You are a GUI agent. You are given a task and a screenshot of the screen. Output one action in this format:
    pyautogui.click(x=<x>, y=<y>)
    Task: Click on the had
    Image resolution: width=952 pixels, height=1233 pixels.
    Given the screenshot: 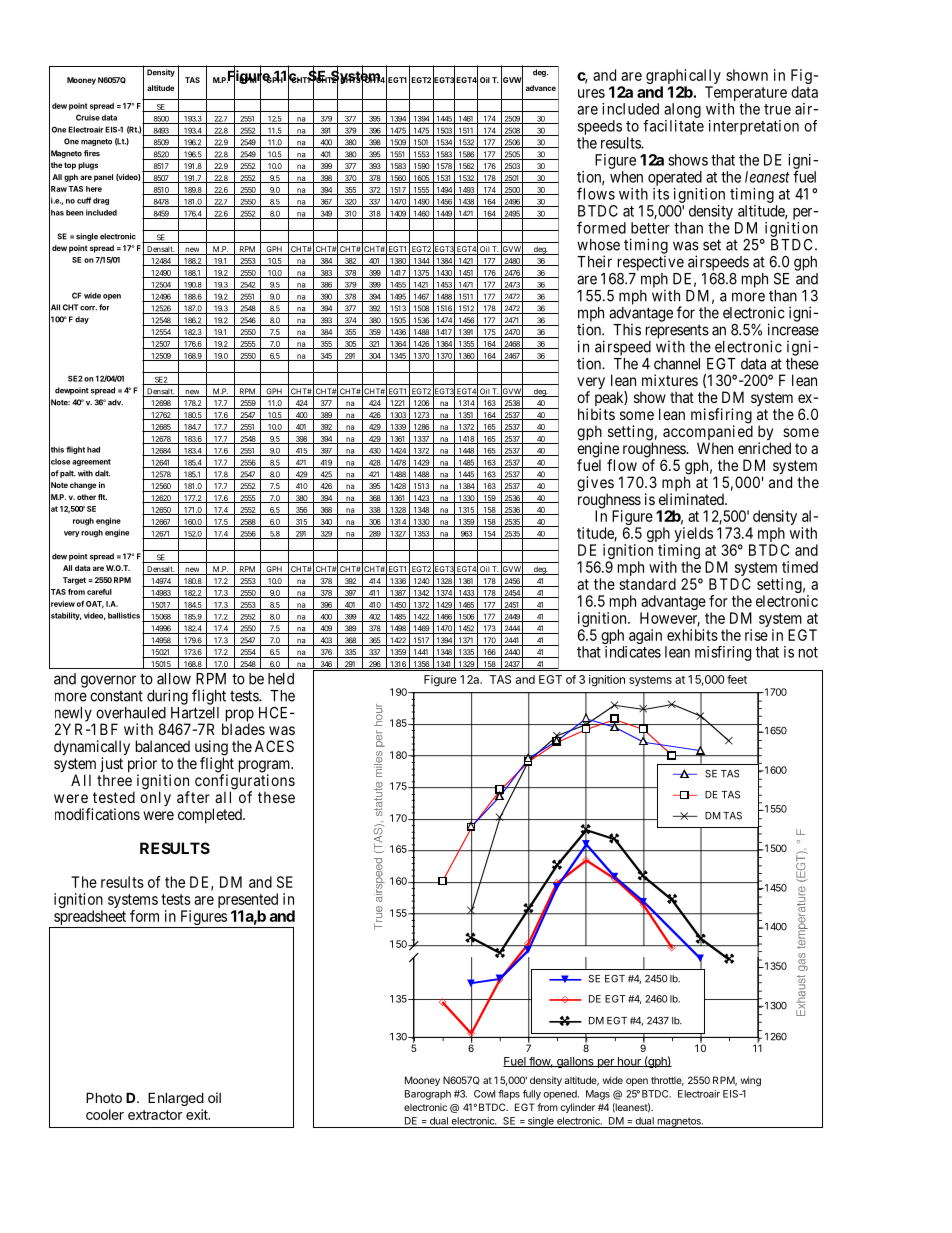 What is the action you would take?
    pyautogui.click(x=93, y=449)
